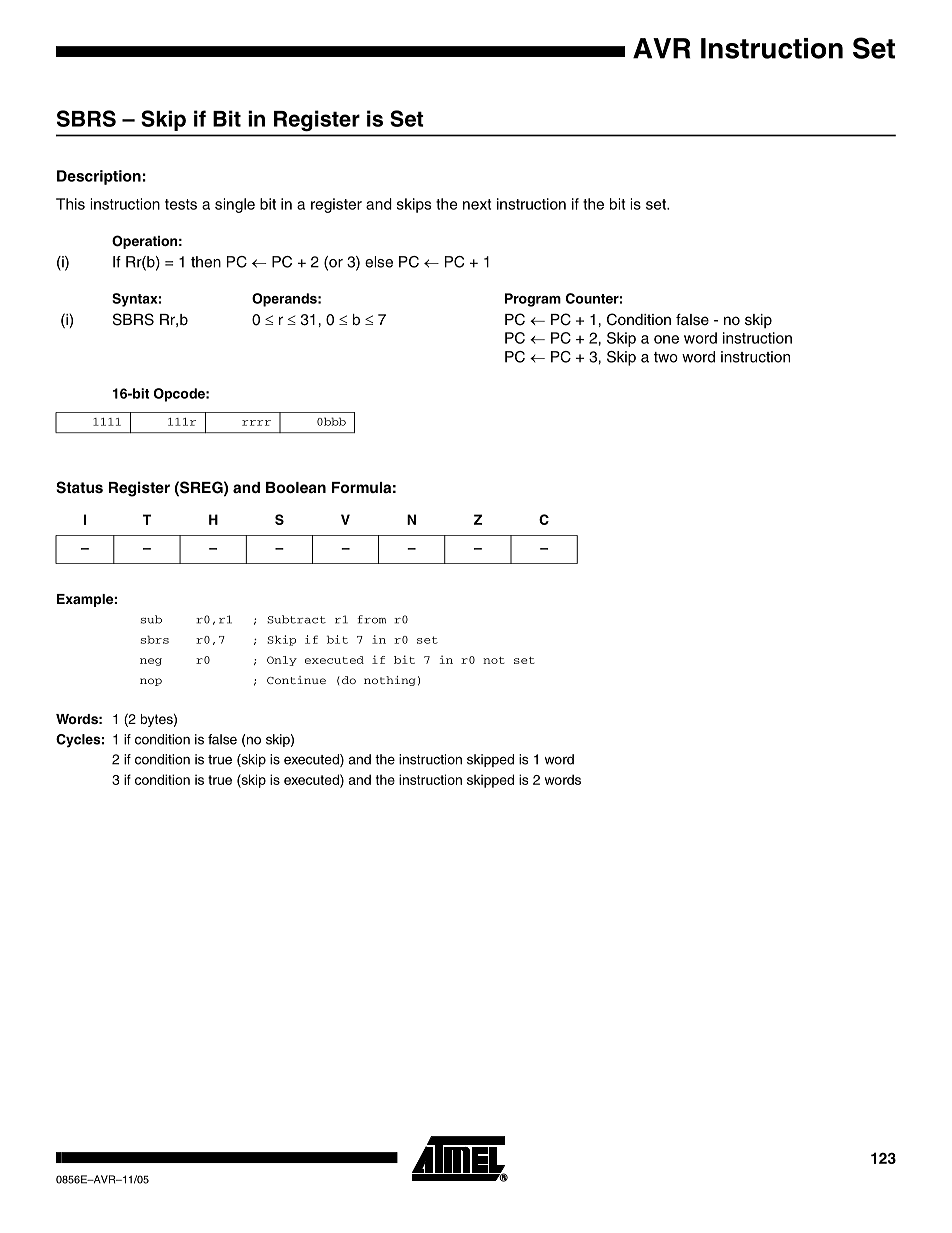  Describe the element at coordinates (533, 300) in the screenshot. I see `Program` at that location.
